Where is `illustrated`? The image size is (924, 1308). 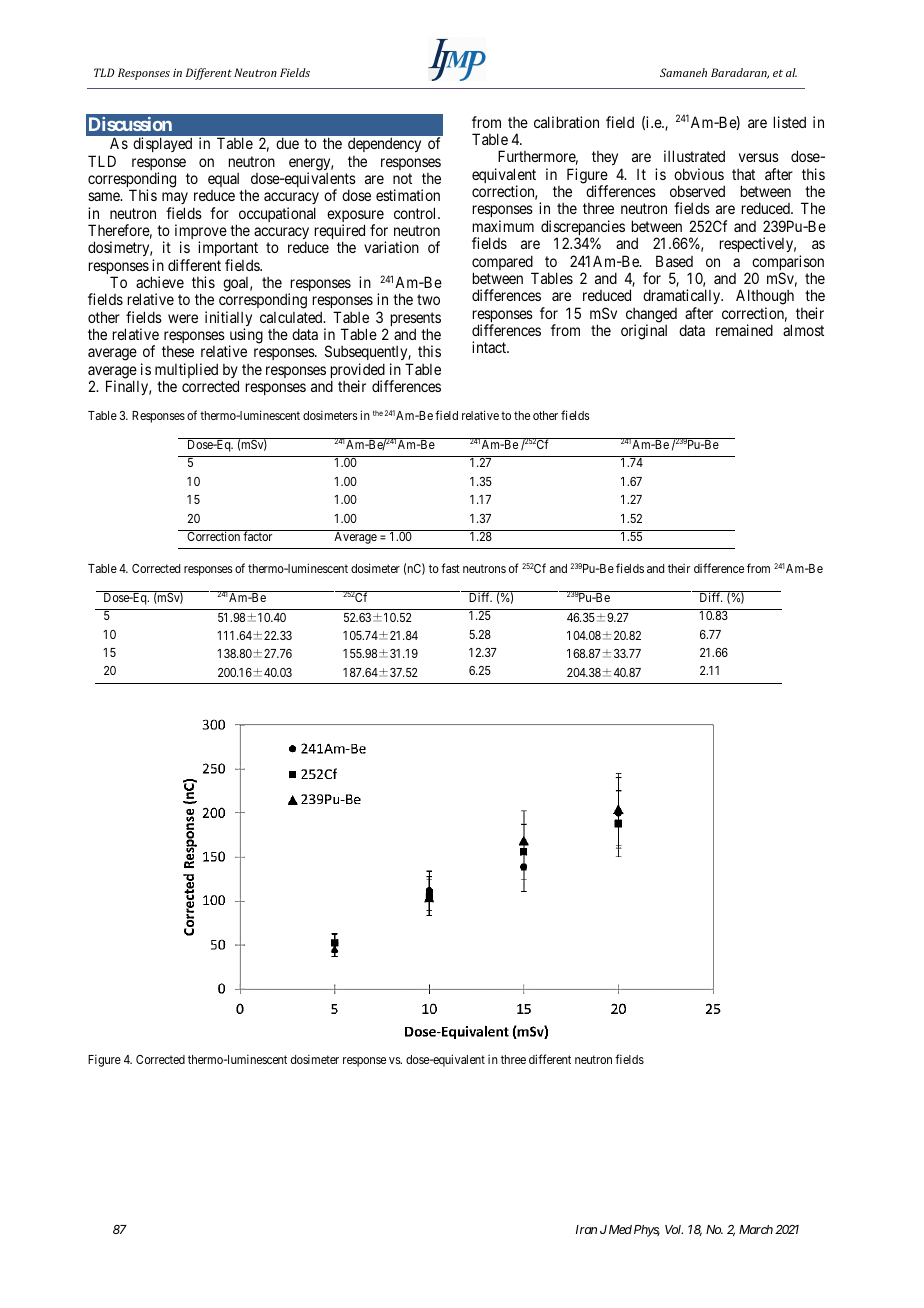 illustrated is located at coordinates (694, 156).
